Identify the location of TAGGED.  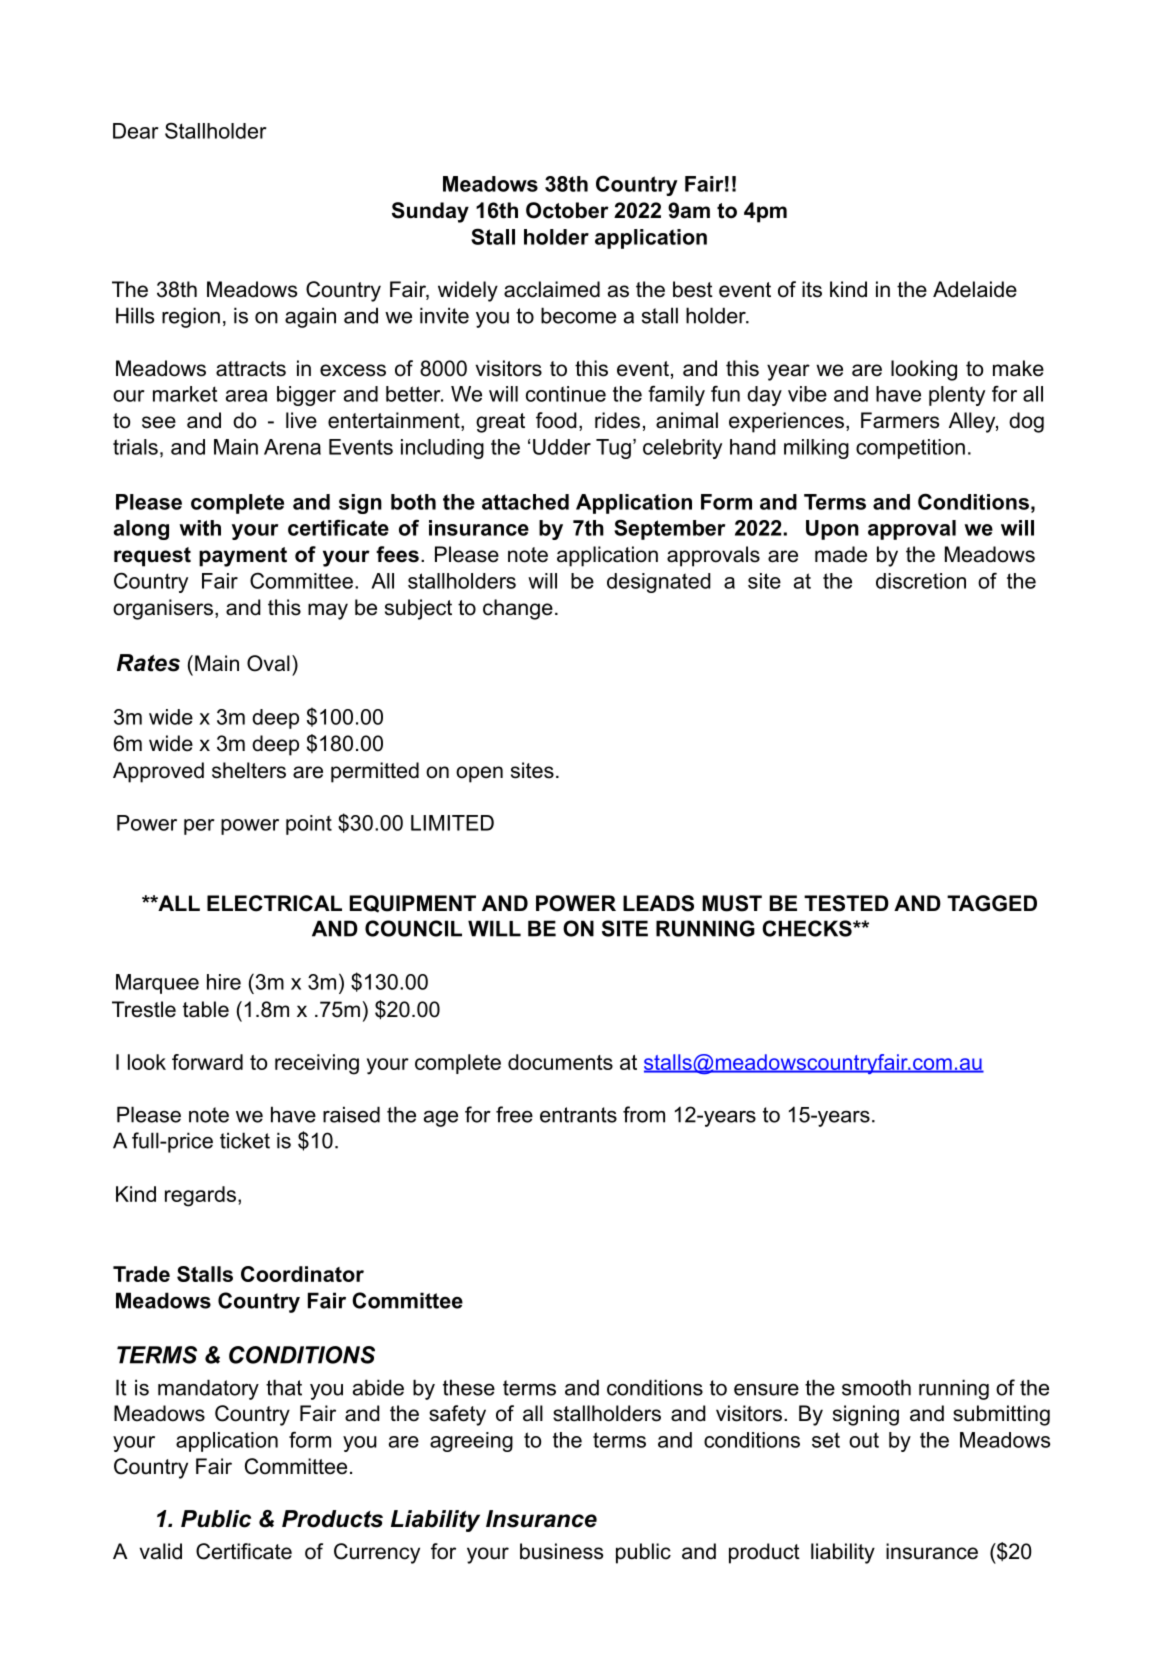
(992, 903).
